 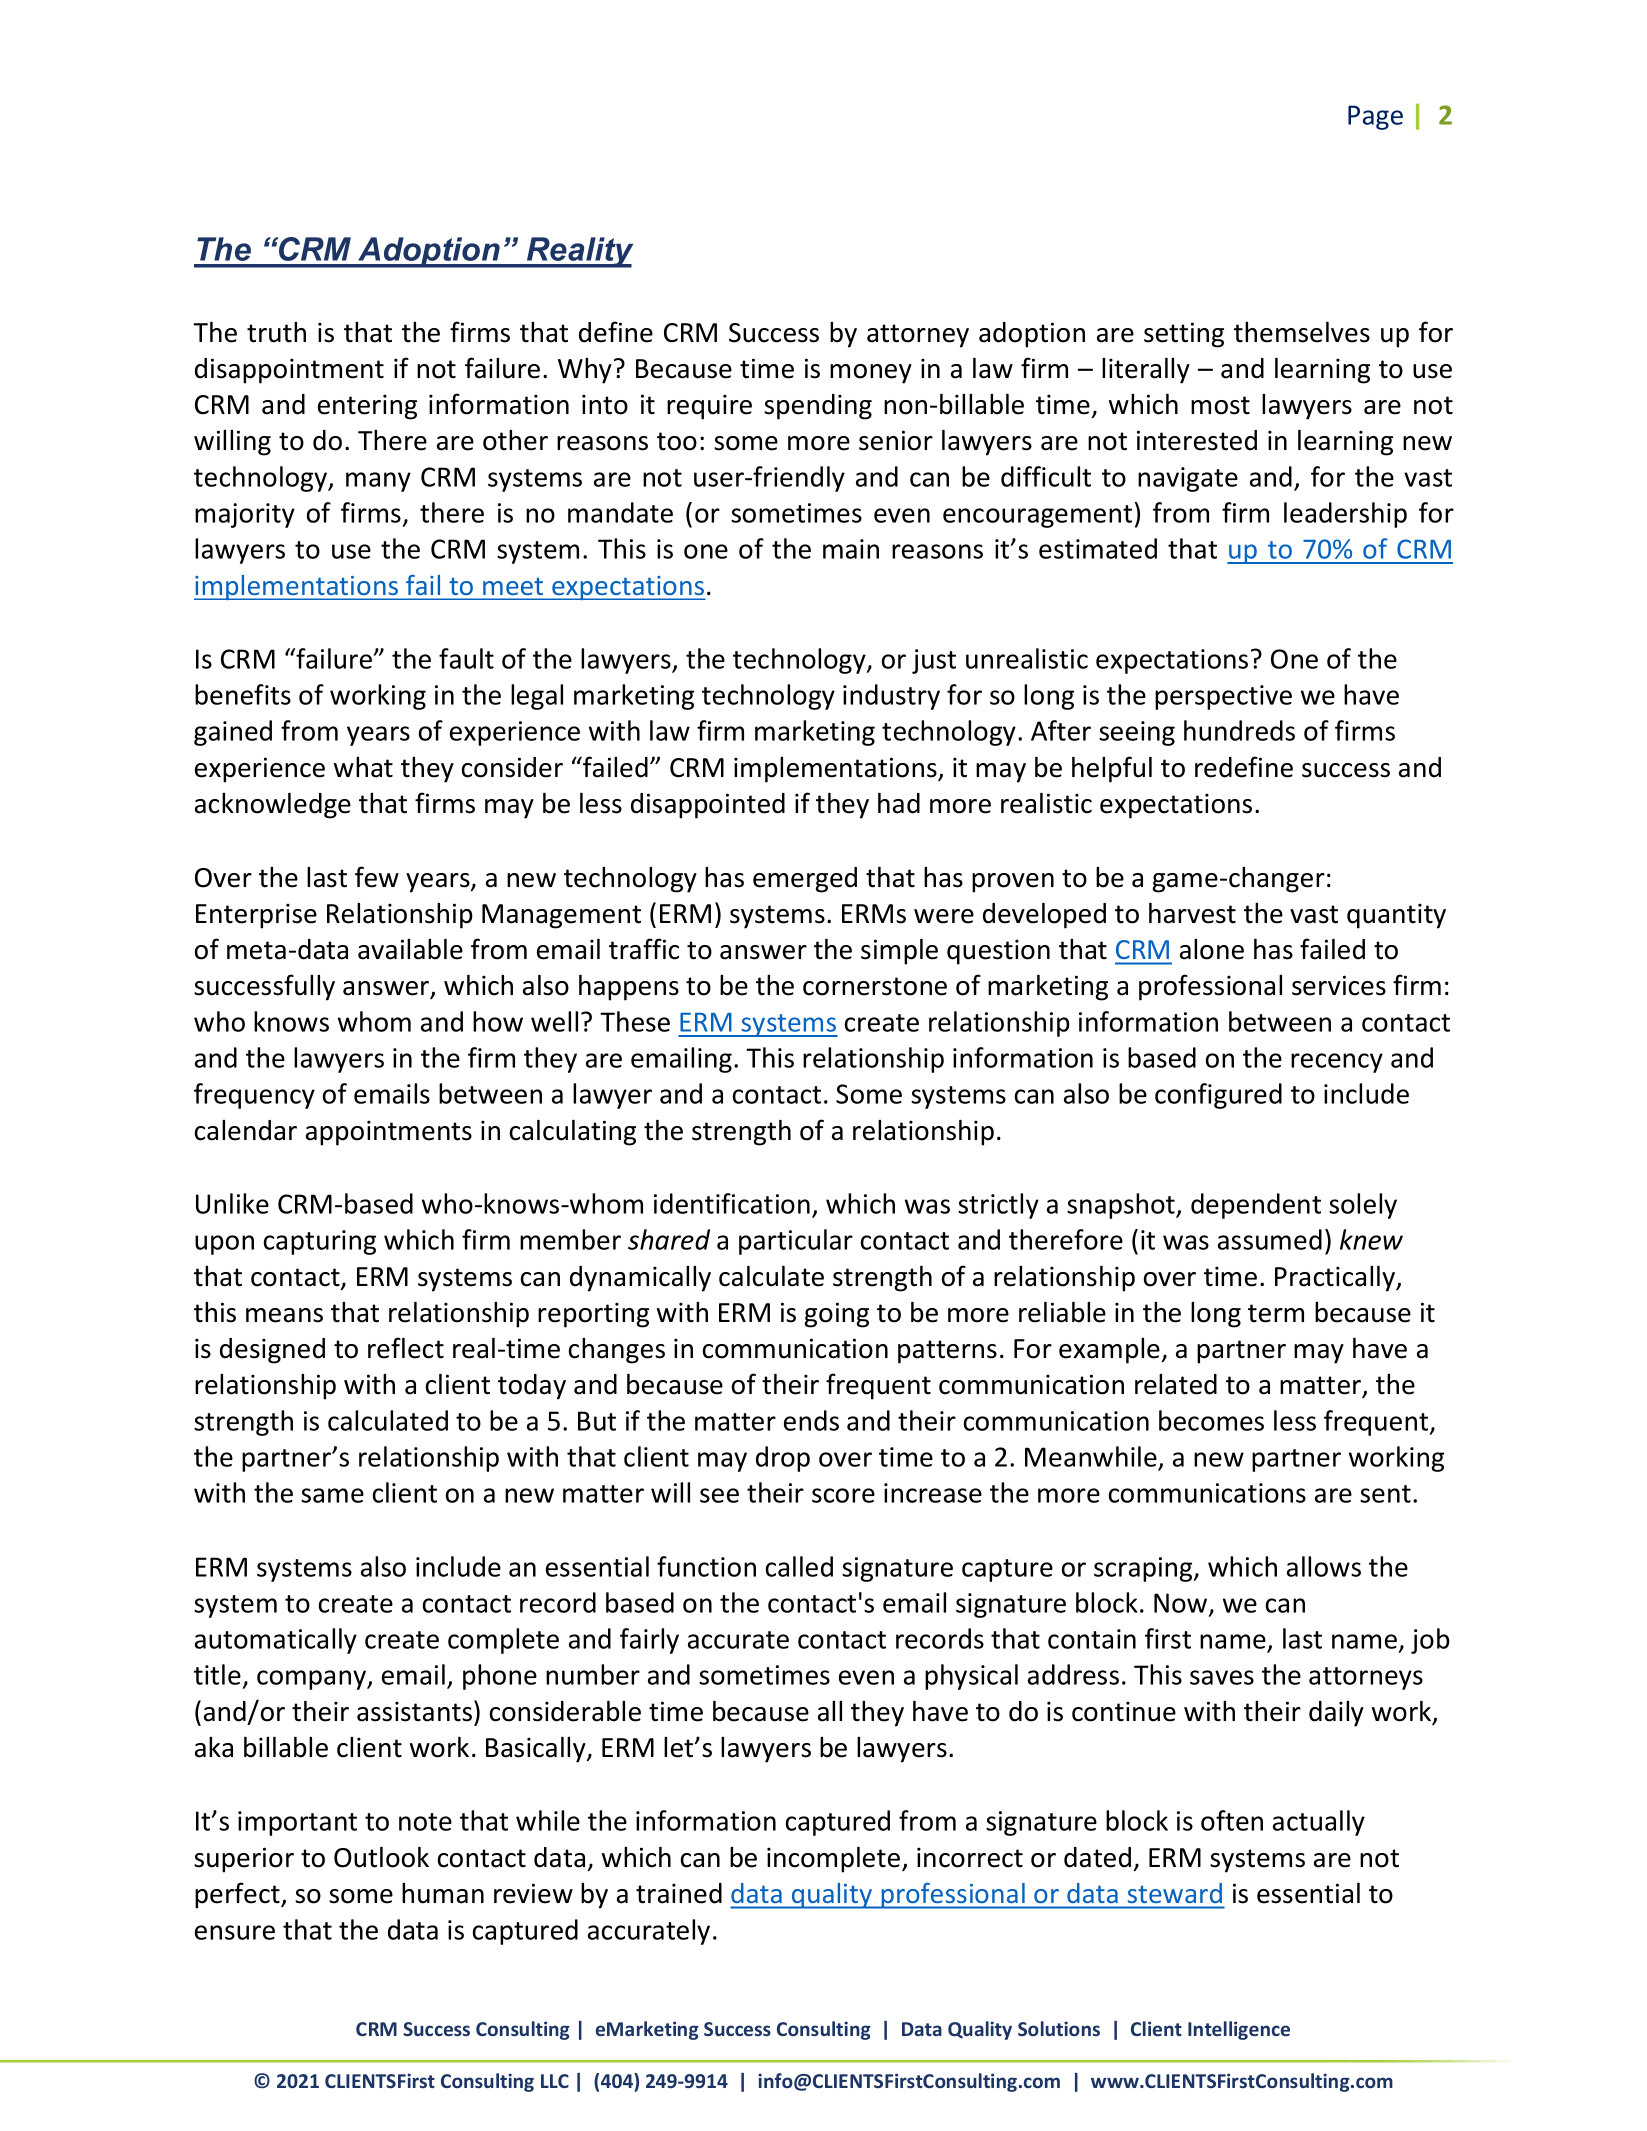 I want to click on Page, so click(x=1375, y=117).
